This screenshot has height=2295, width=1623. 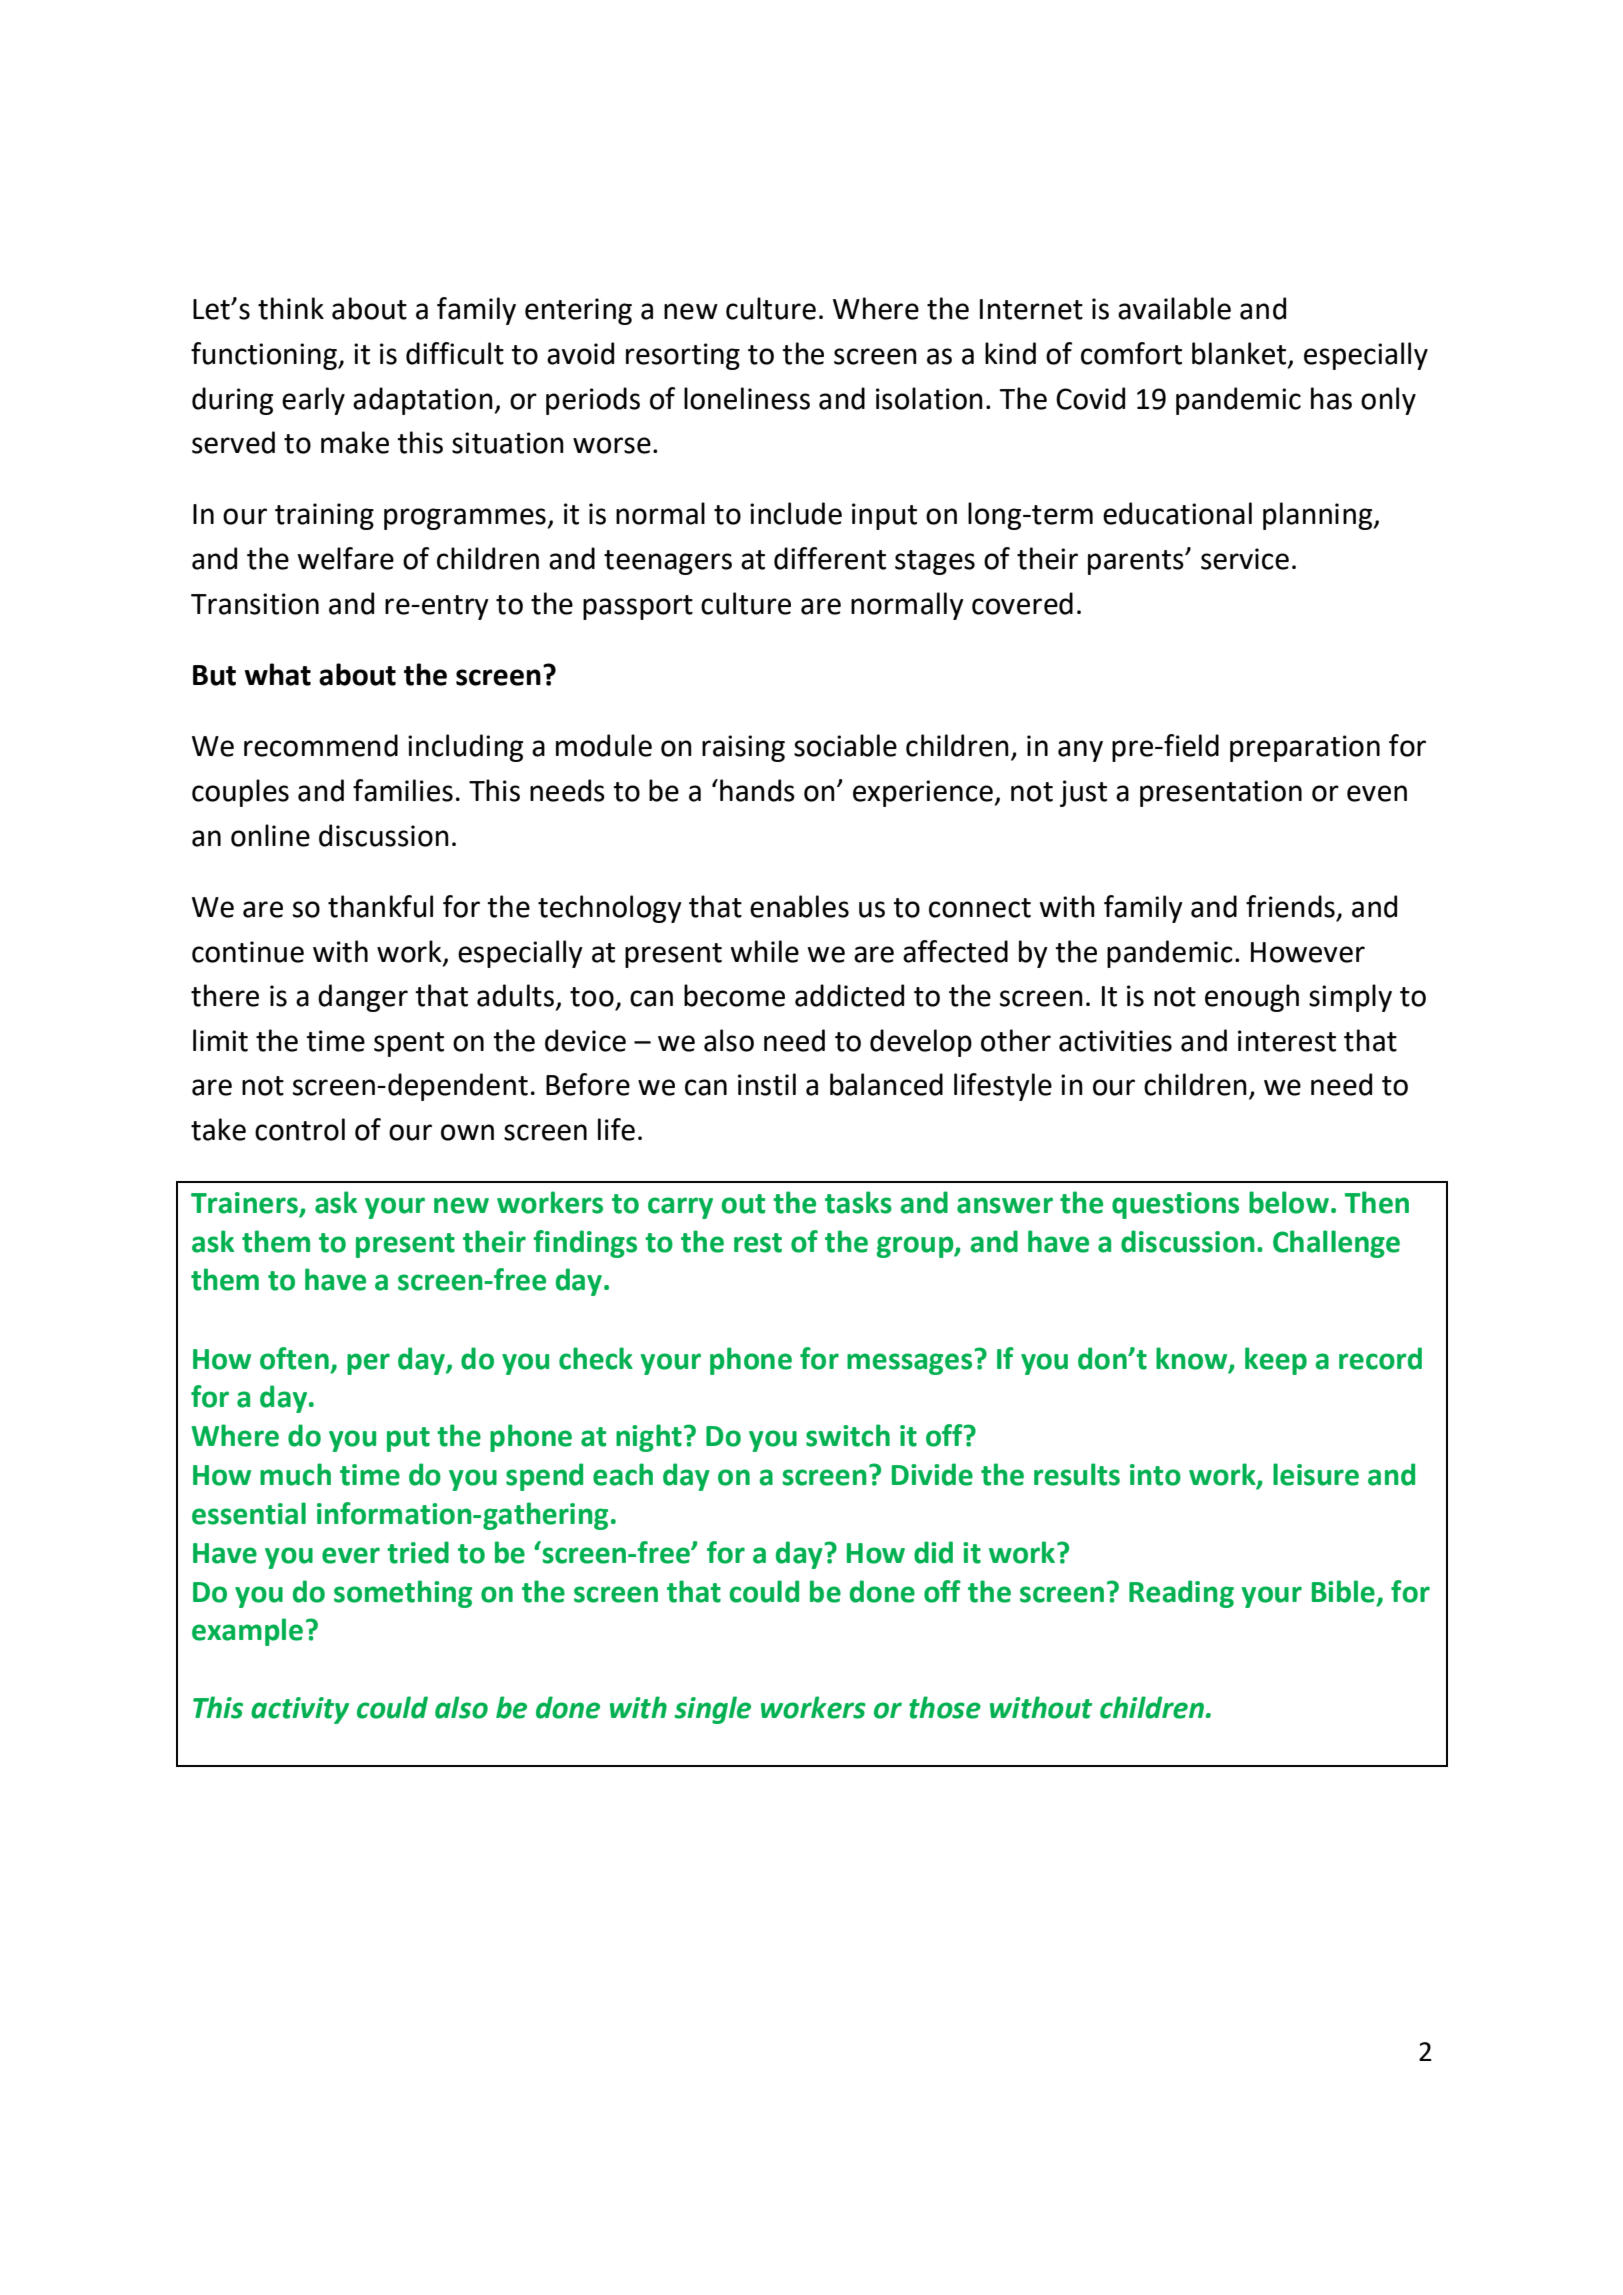 What do you see at coordinates (1240, 354) in the screenshot?
I see `blanket` at bounding box center [1240, 354].
